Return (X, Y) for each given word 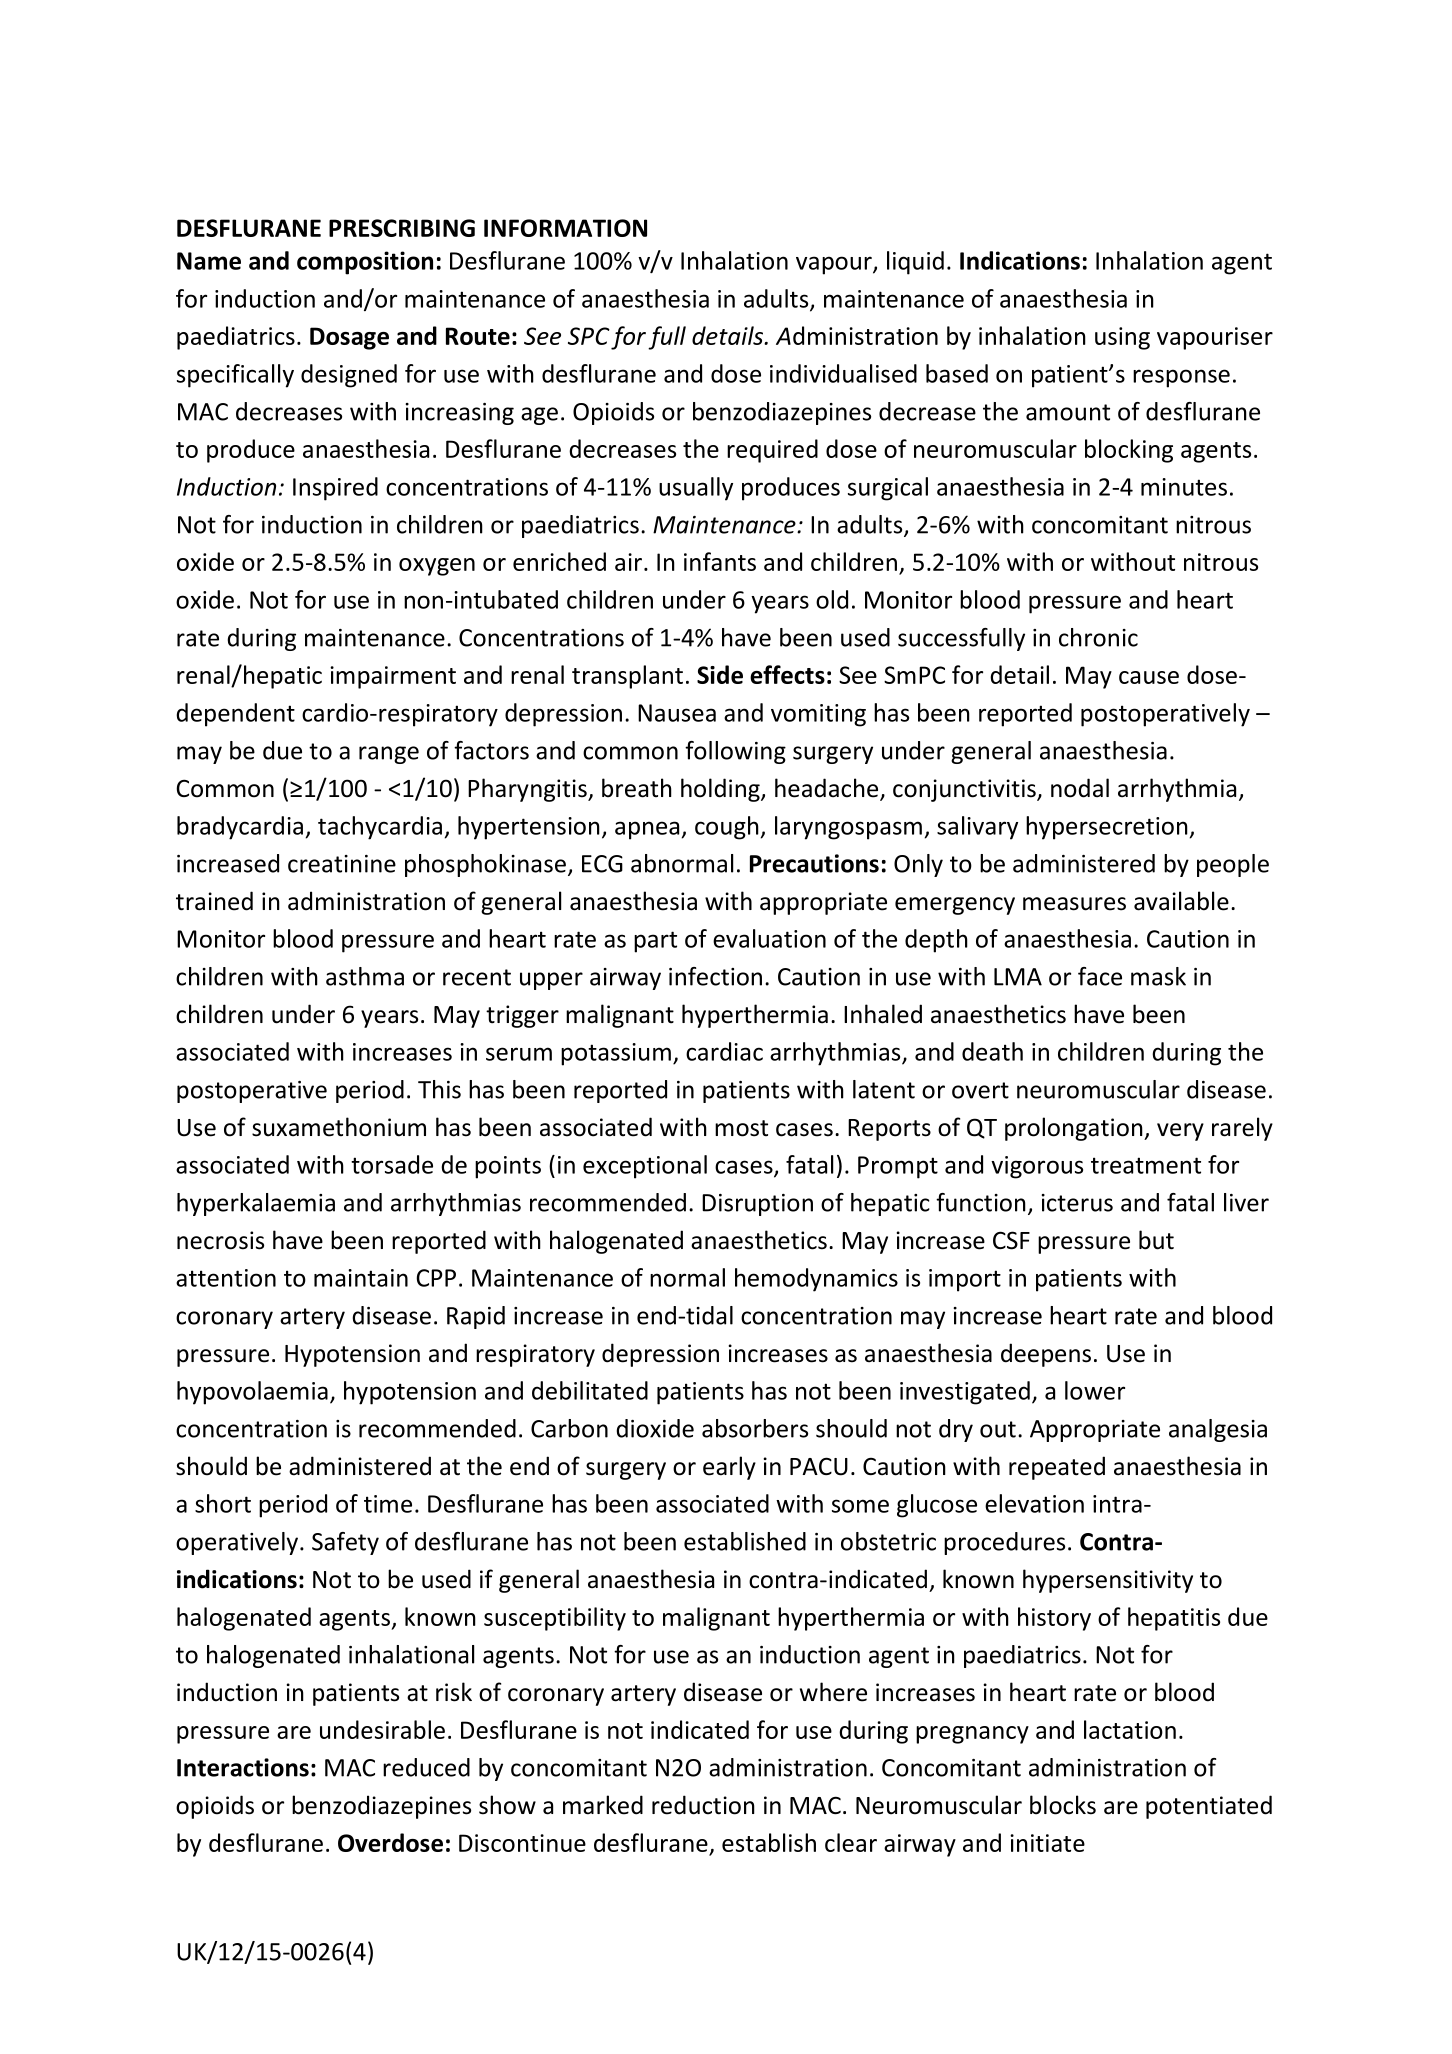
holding (721, 790)
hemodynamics (816, 1280)
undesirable (382, 1729)
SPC (589, 336)
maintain (361, 1278)
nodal (1080, 788)
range (389, 755)
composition (365, 263)
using (1122, 338)
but (1156, 1240)
